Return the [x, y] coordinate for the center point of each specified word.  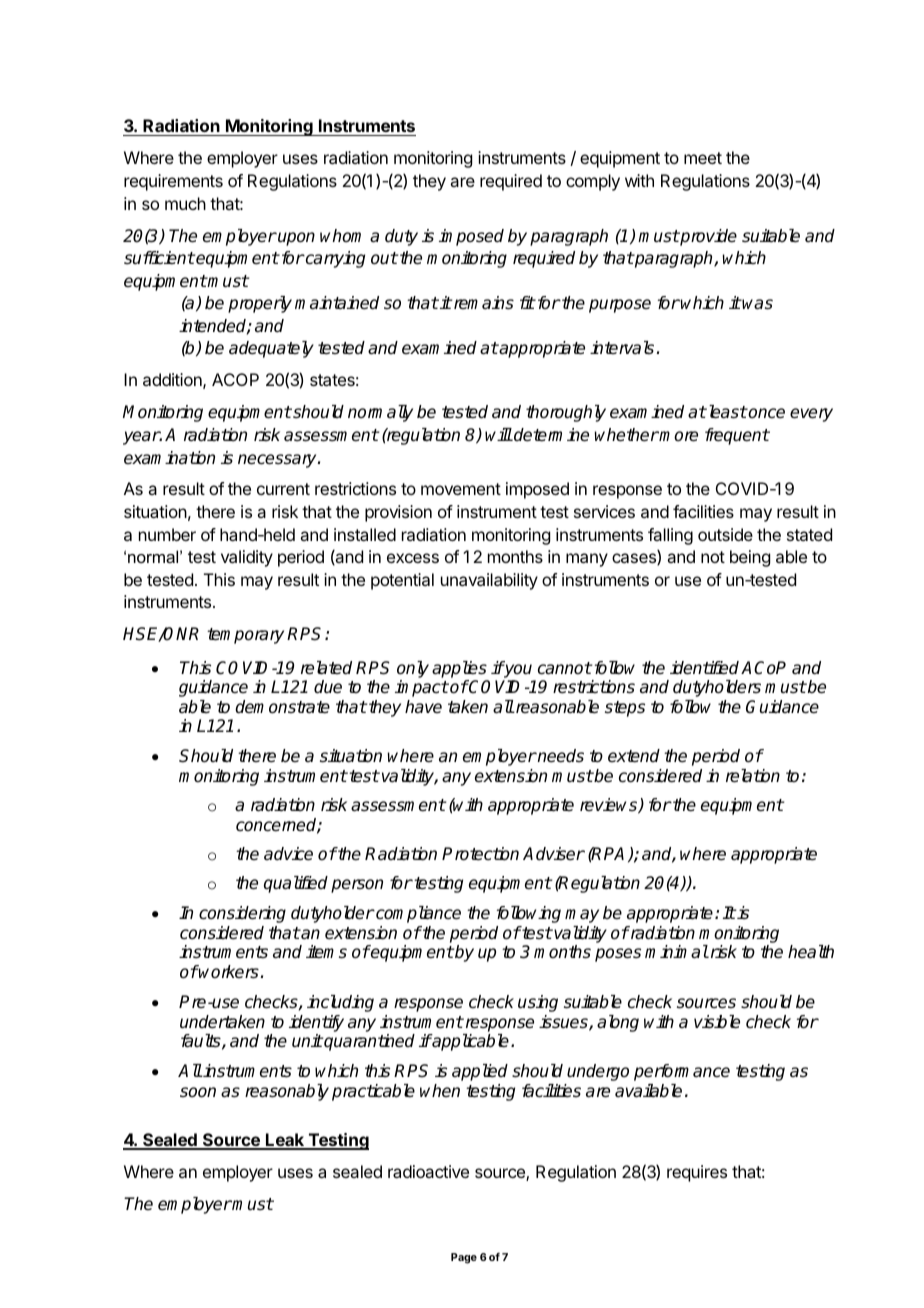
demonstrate [282, 707]
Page [464, 1258]
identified [706, 668]
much [185, 203]
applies [459, 669]
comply [593, 182]
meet [703, 158]
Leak [285, 1141]
